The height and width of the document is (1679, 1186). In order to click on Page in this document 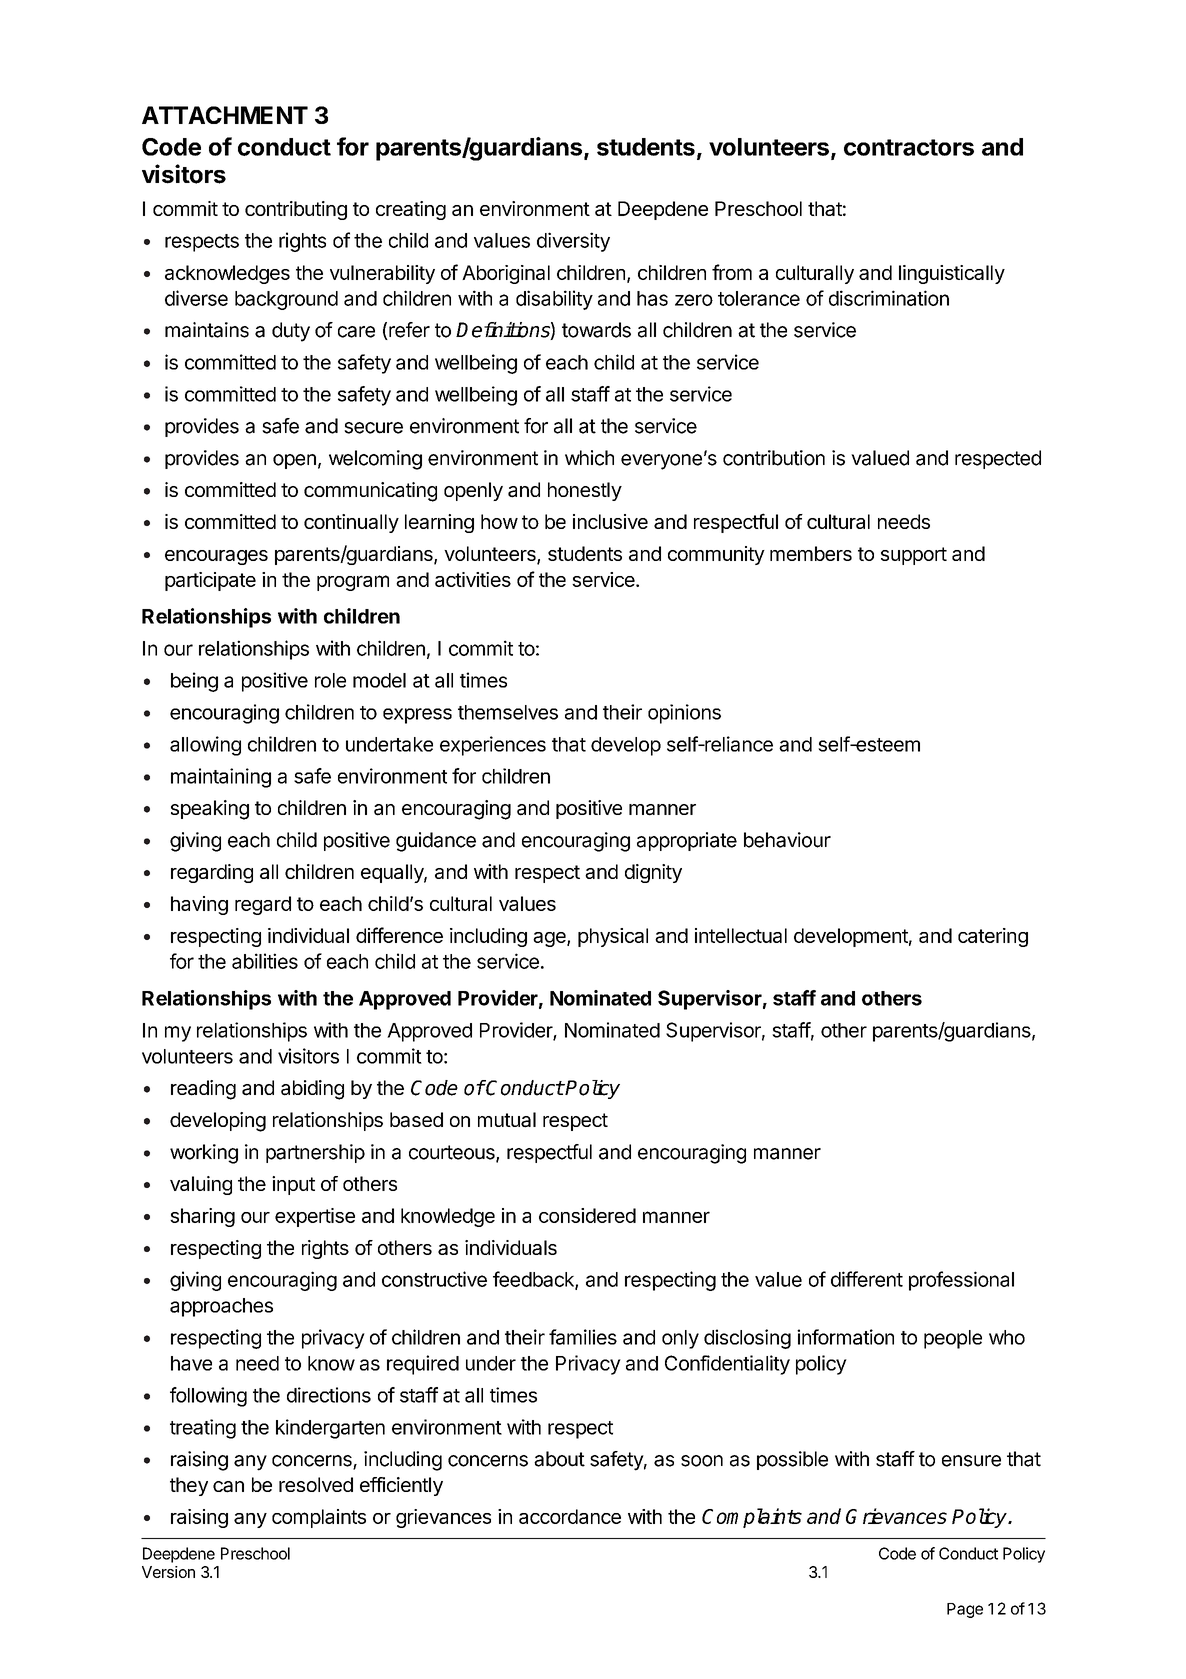, I will do `click(965, 1610)`.
